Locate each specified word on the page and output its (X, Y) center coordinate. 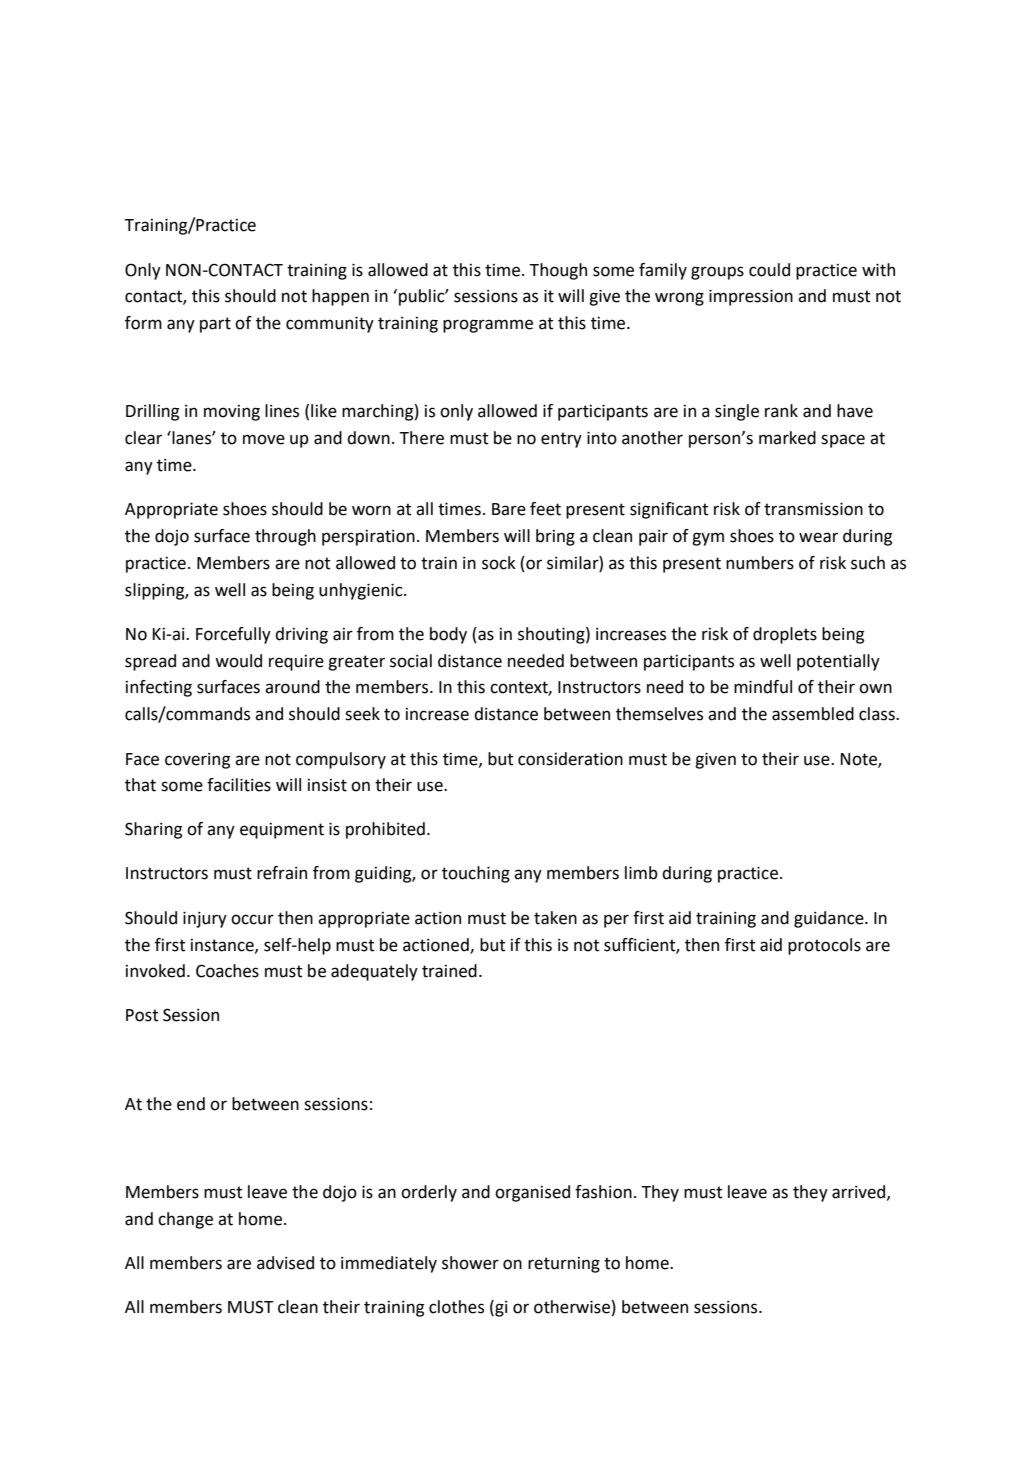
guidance (830, 919)
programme (488, 326)
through (285, 537)
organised (532, 1193)
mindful (763, 687)
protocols (824, 946)
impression (751, 297)
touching (476, 874)
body (448, 635)
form (143, 323)
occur (252, 919)
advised (285, 1263)
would (238, 661)
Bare (509, 509)
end (191, 1104)
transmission (813, 509)
